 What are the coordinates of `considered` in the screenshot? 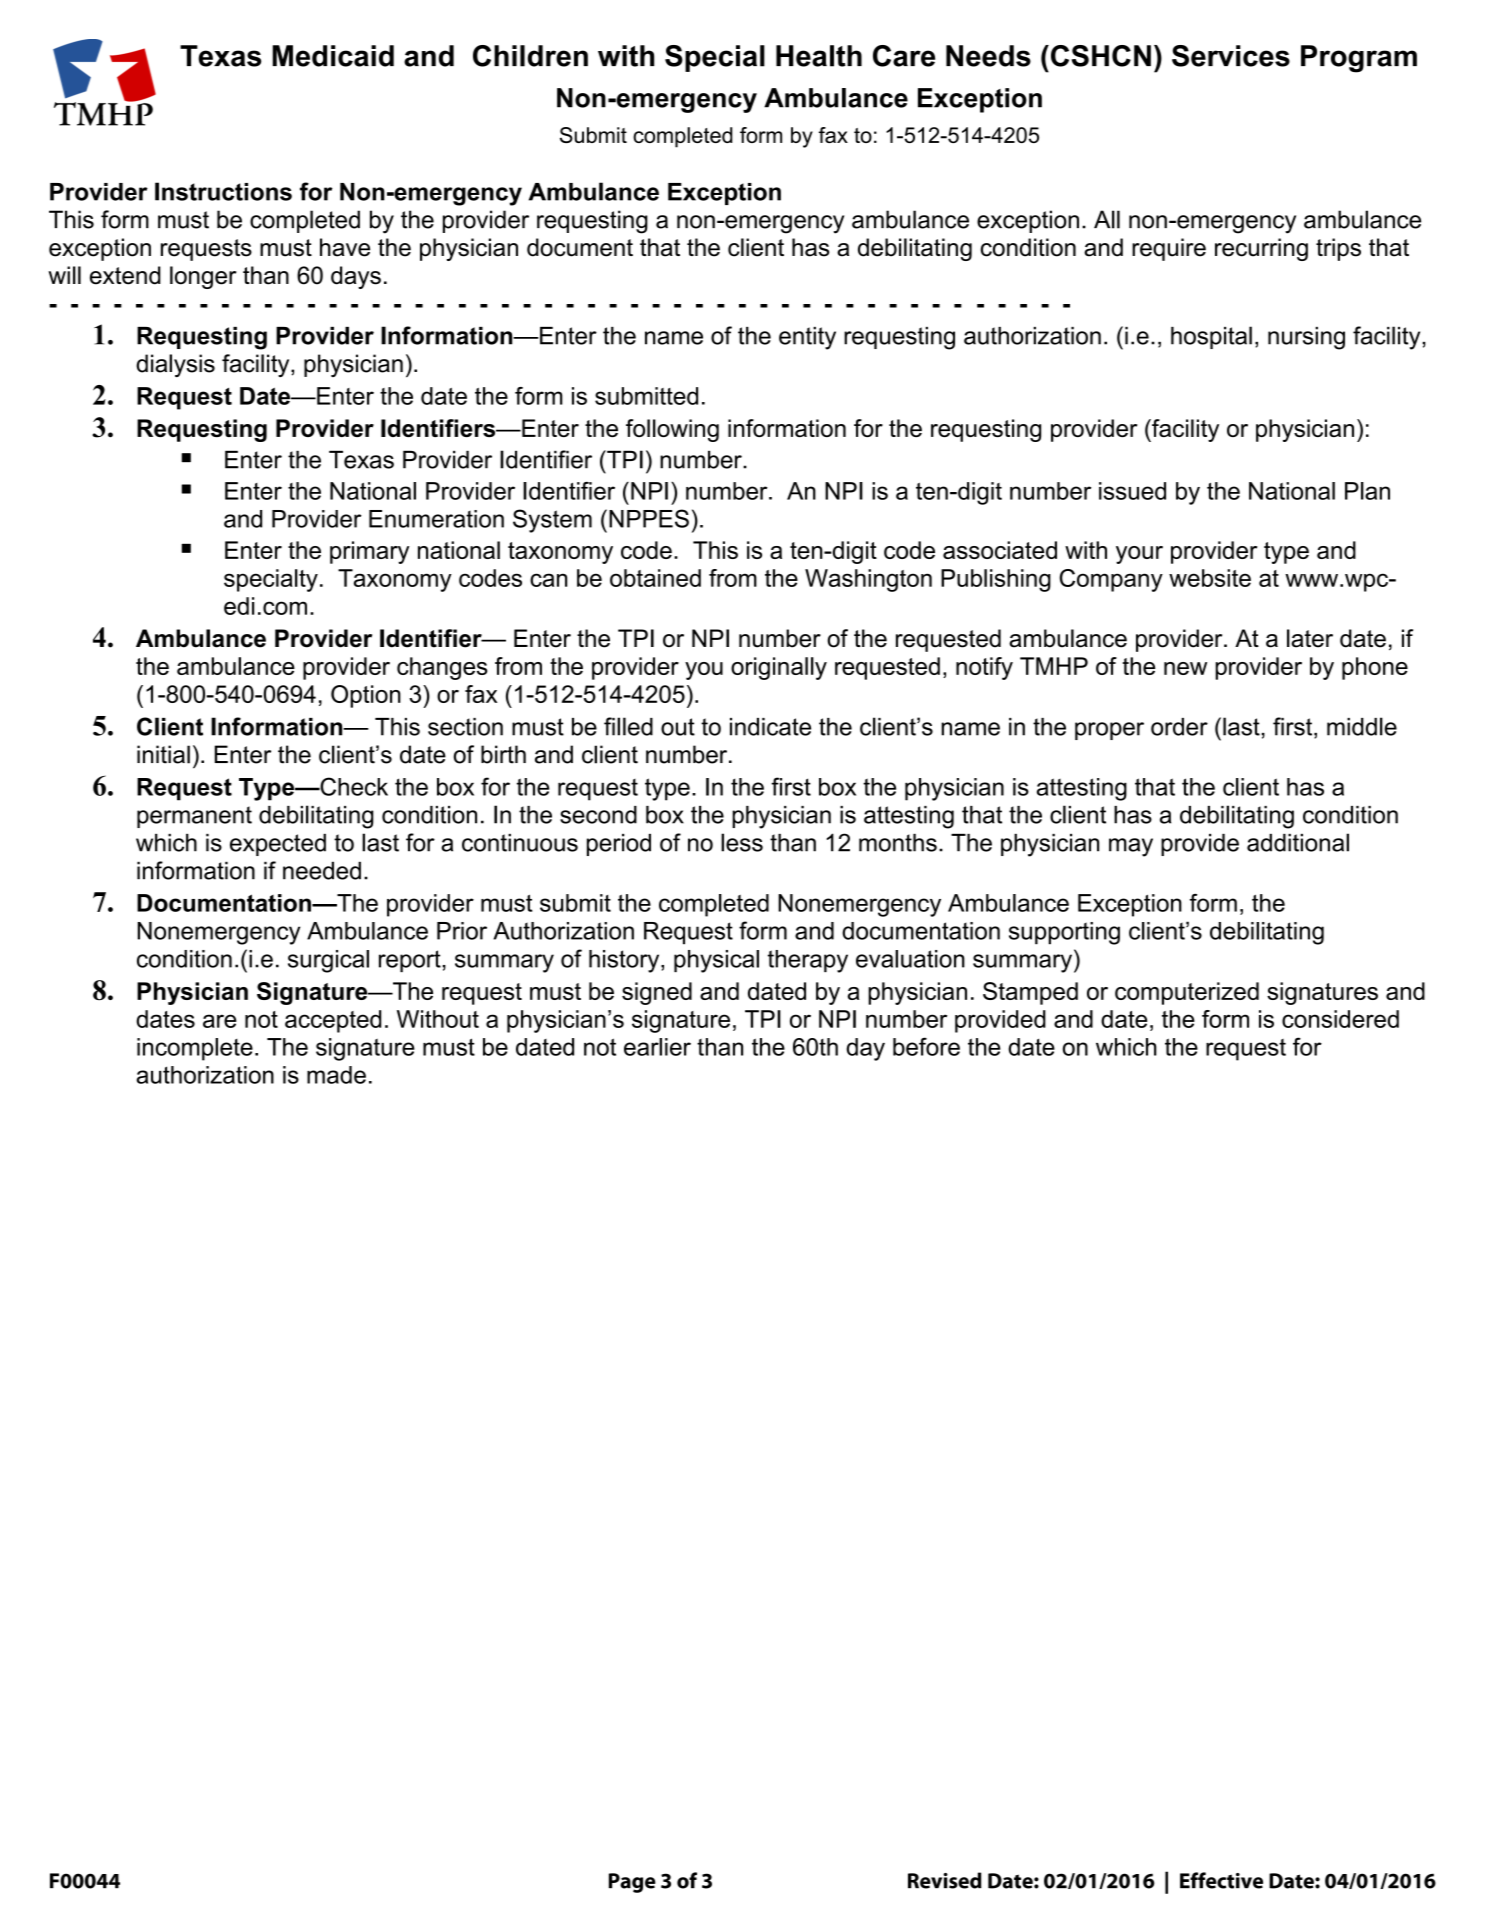 It's located at (1340, 1019).
